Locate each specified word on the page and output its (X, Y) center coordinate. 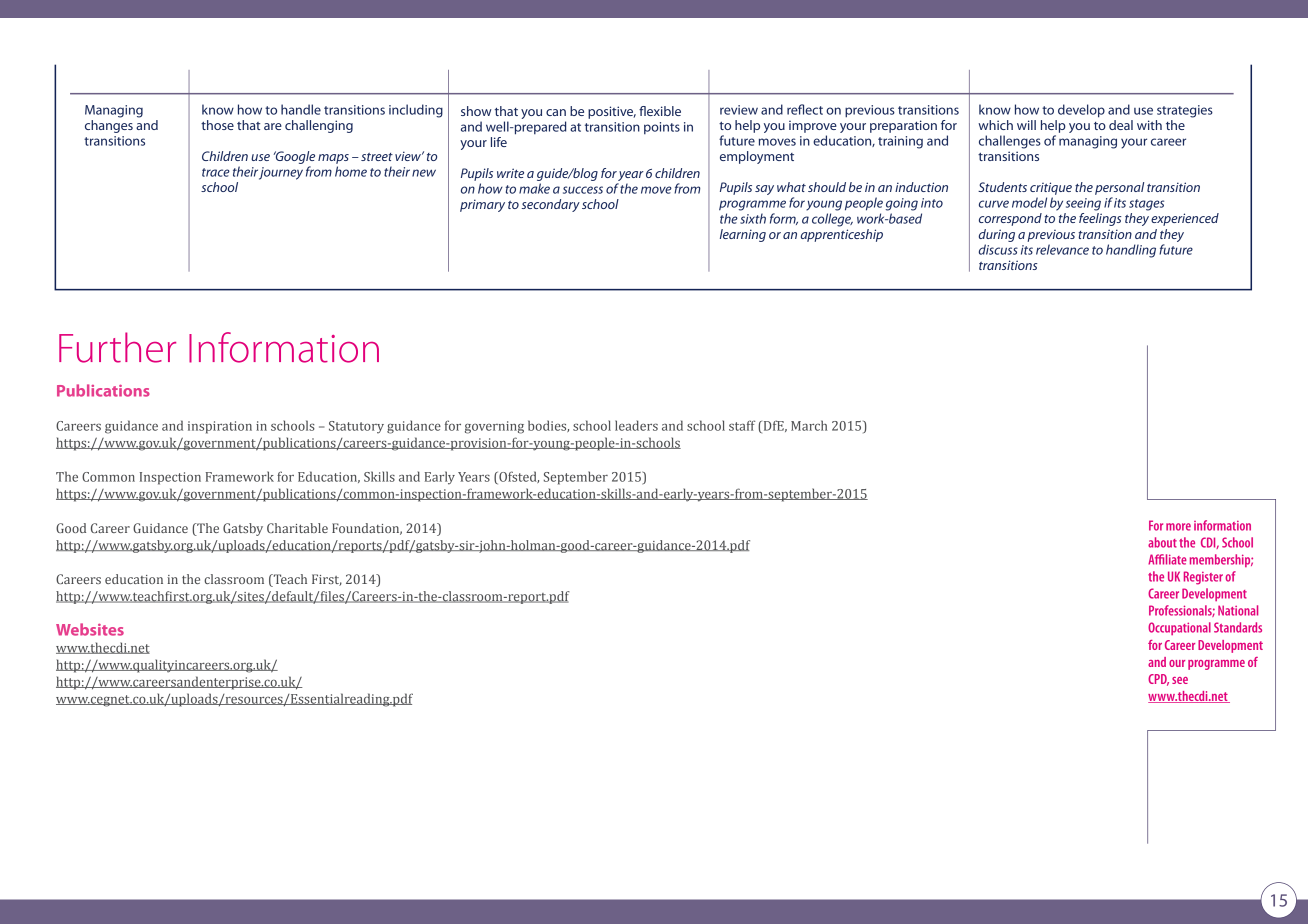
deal (1121, 125)
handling (1131, 251)
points (662, 128)
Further (117, 347)
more (1178, 527)
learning (743, 235)
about (1162, 542)
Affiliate (1167, 559)
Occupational (1179, 628)
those (217, 125)
